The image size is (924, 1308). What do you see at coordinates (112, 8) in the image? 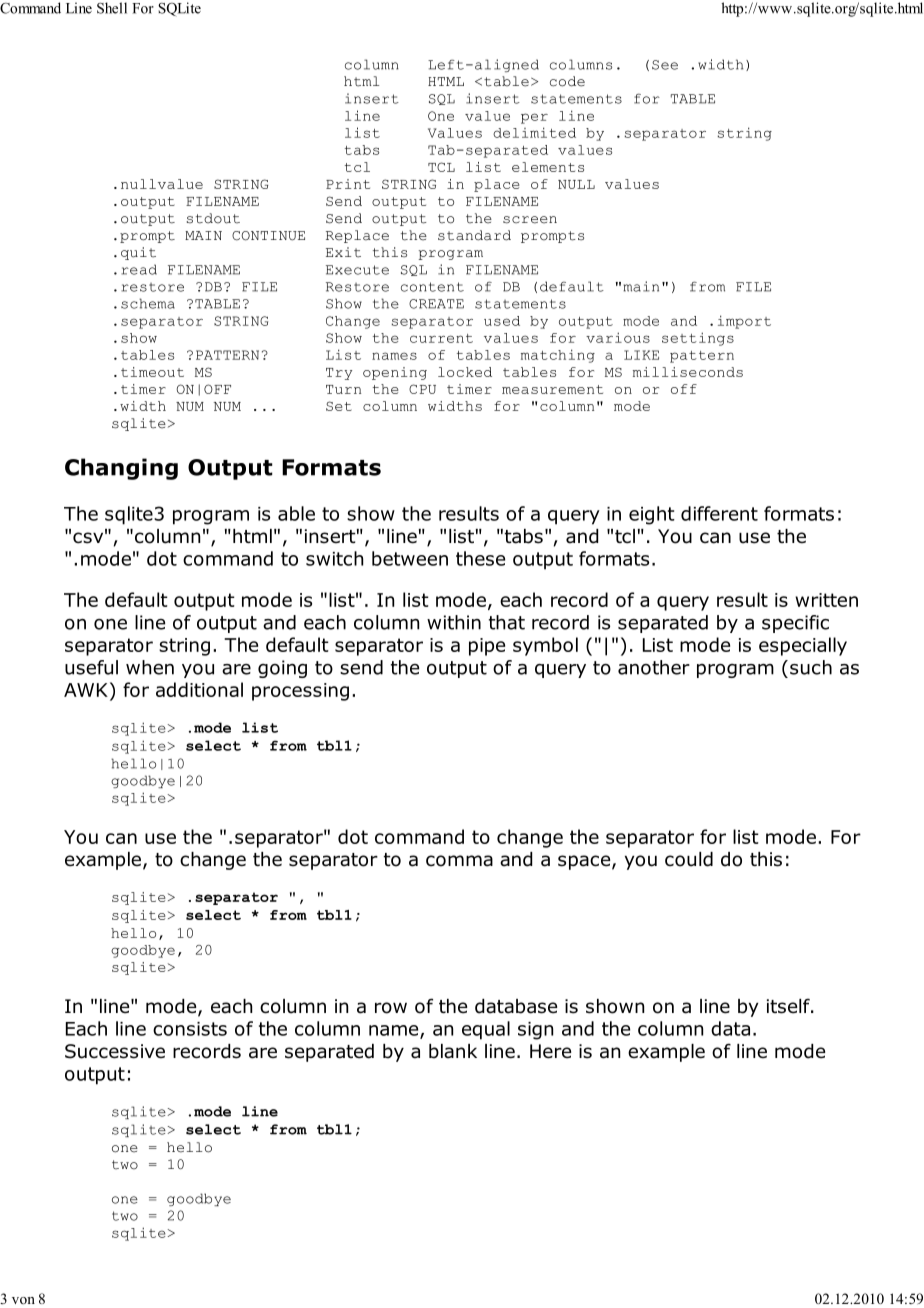
I see `Shell` at bounding box center [112, 8].
